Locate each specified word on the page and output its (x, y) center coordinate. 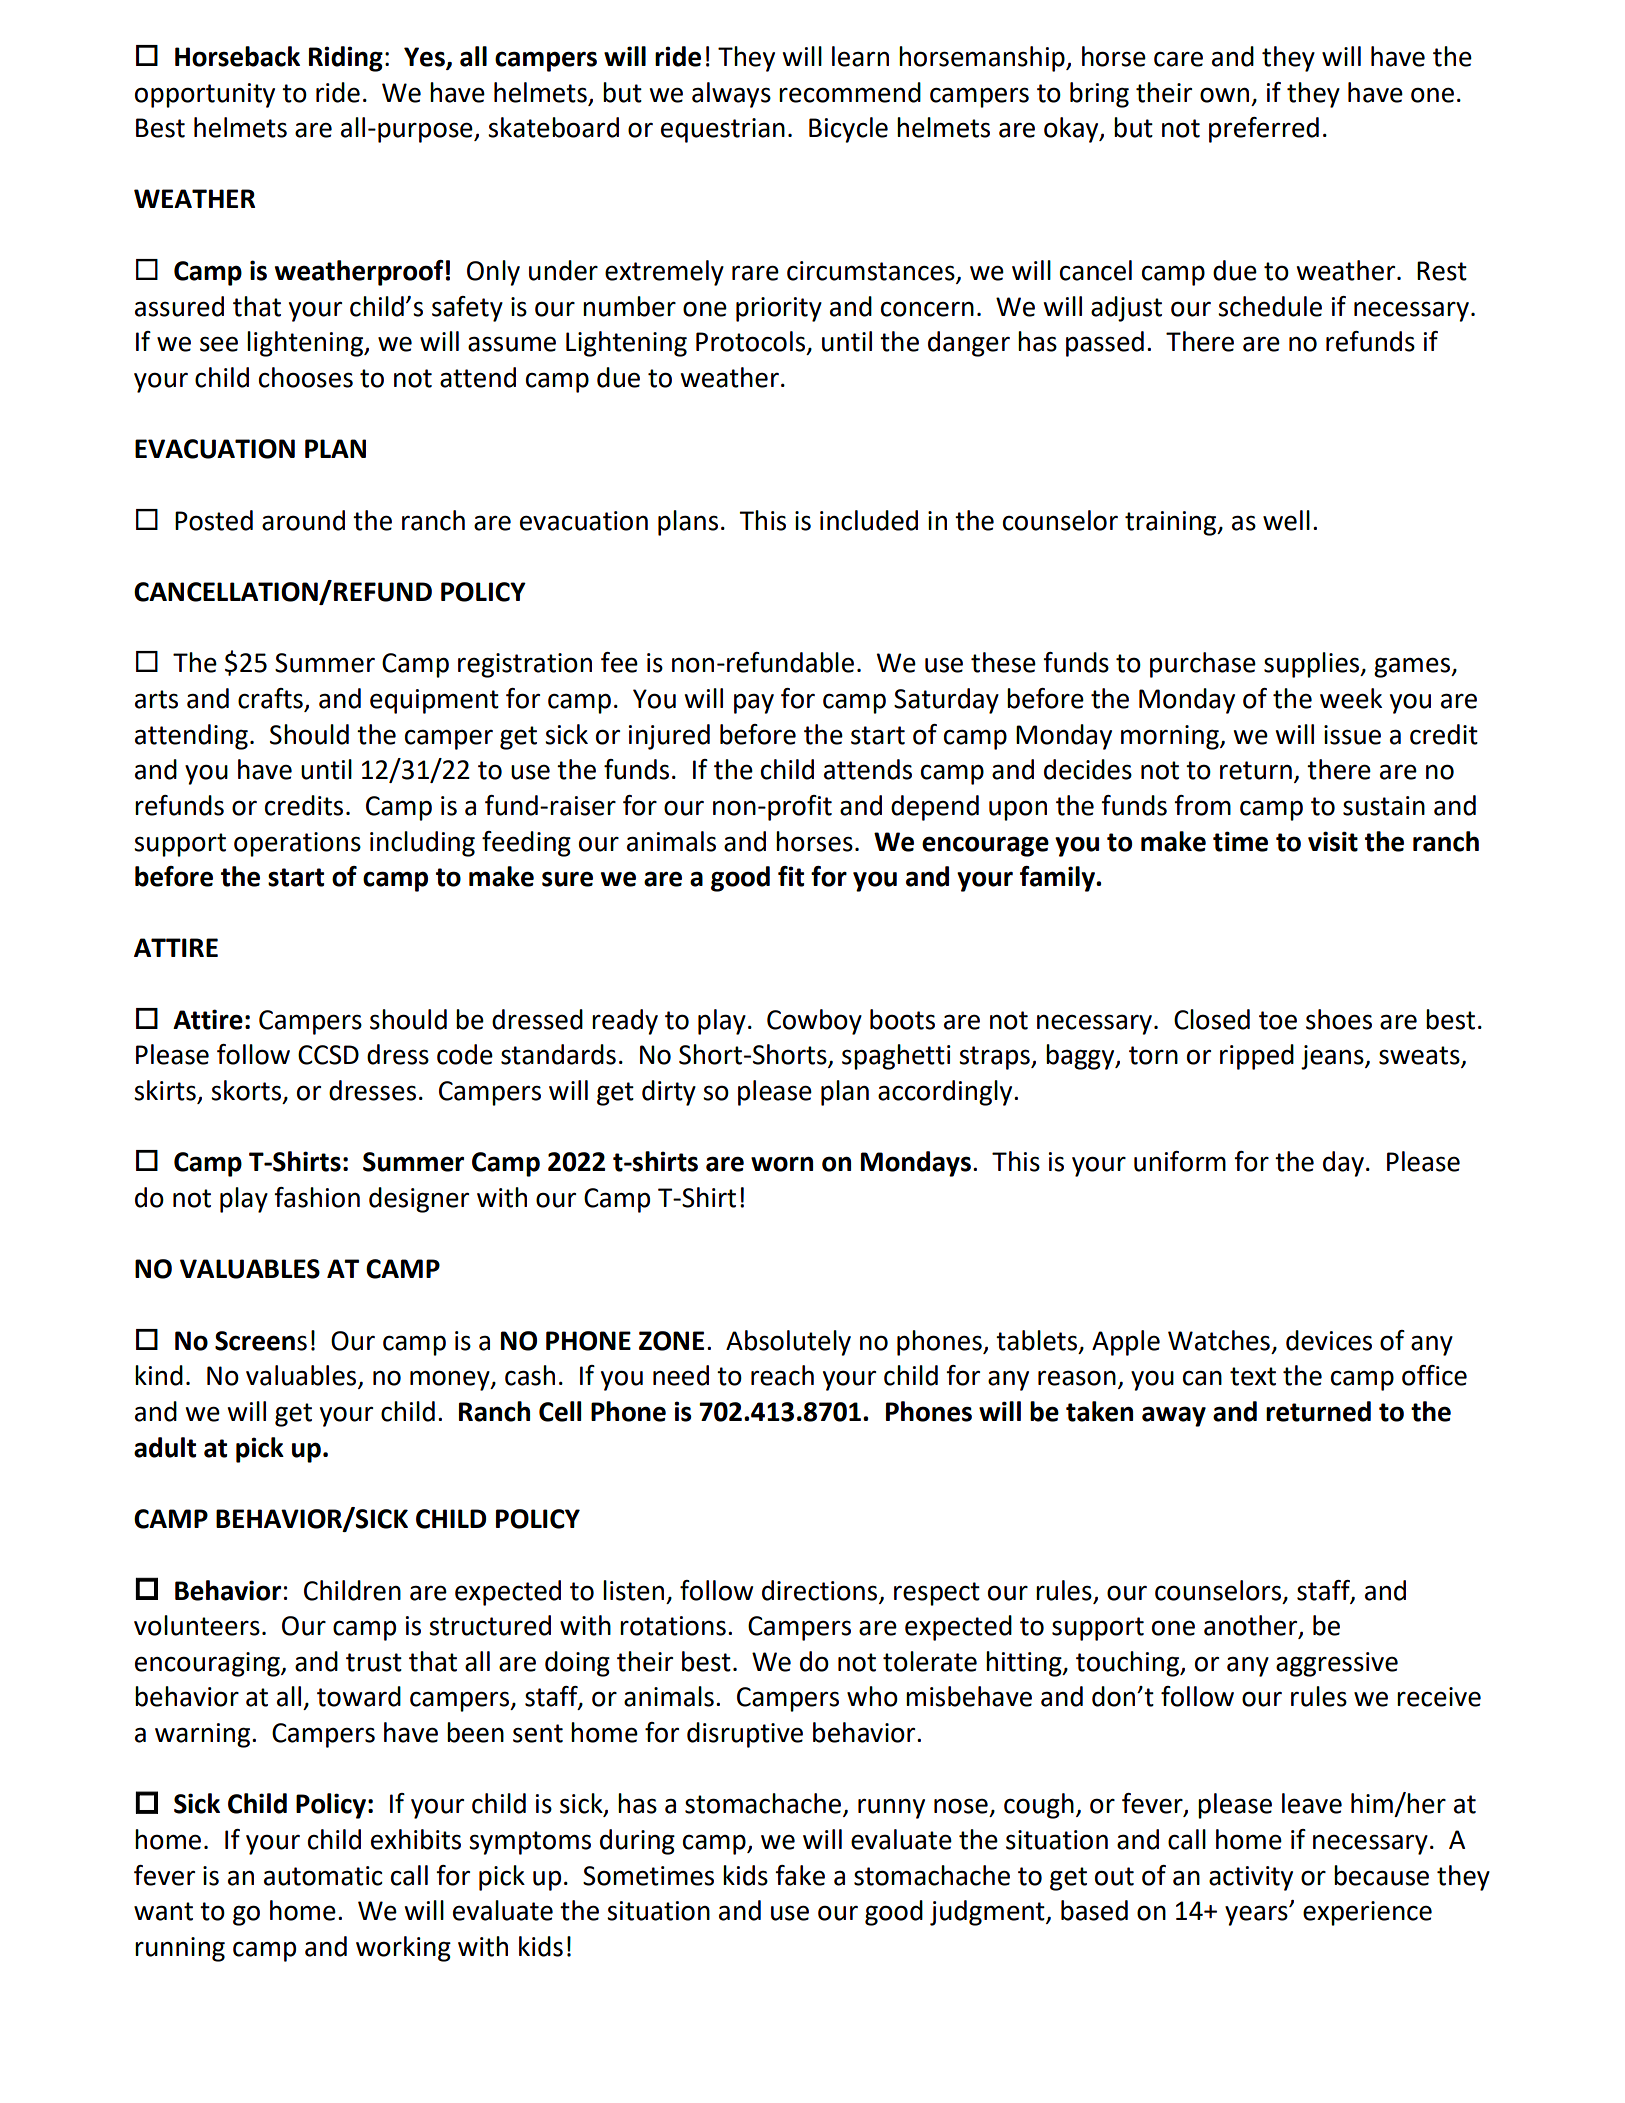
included (869, 520)
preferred (1264, 130)
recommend (850, 92)
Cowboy (814, 1022)
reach (782, 1375)
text (1253, 1376)
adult (165, 1447)
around (303, 520)
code (465, 1054)
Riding (346, 59)
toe (1278, 1020)
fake (800, 1875)
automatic (323, 1876)
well (1286, 520)
